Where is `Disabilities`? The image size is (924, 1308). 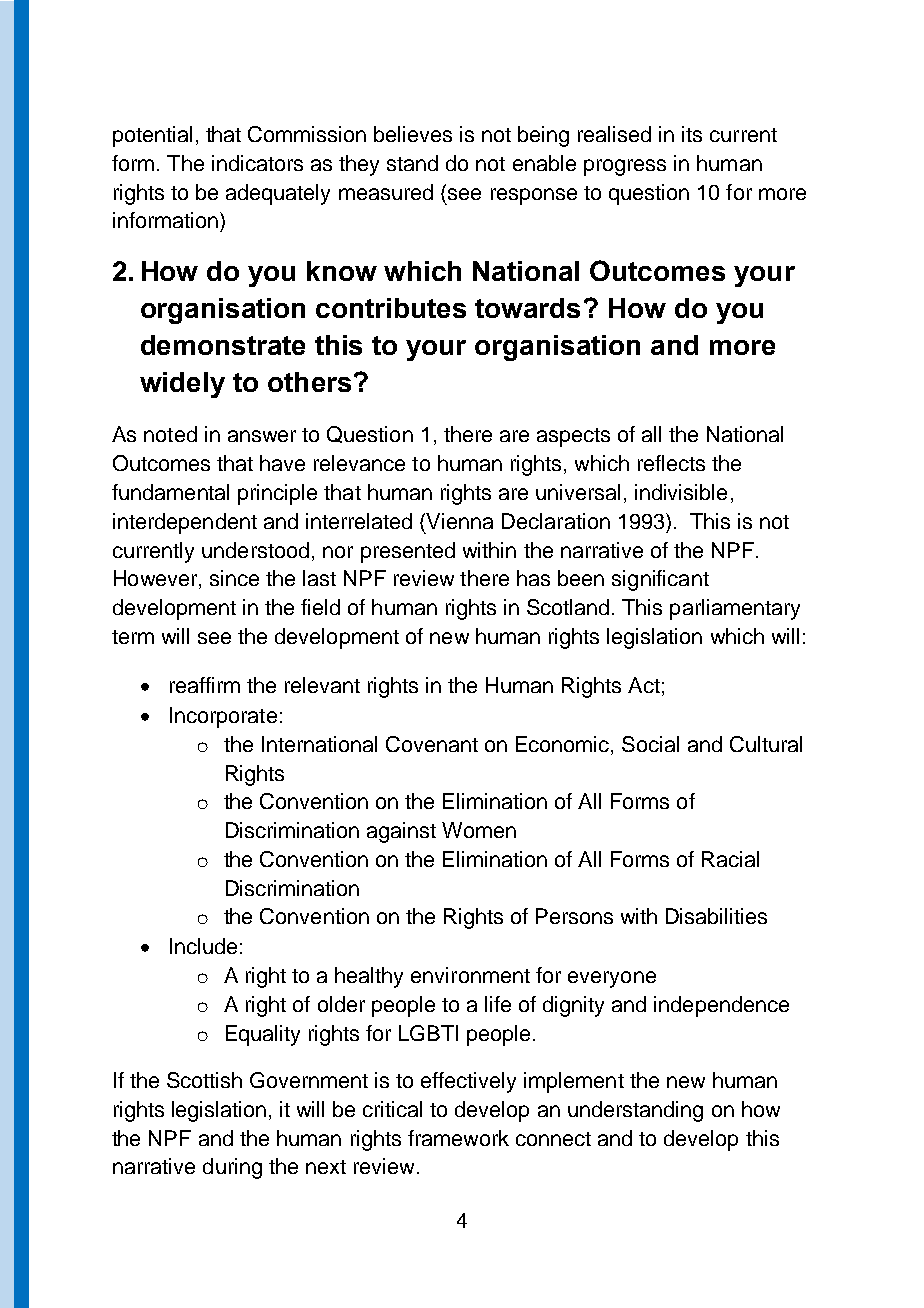
Disabilities is located at coordinates (716, 916).
